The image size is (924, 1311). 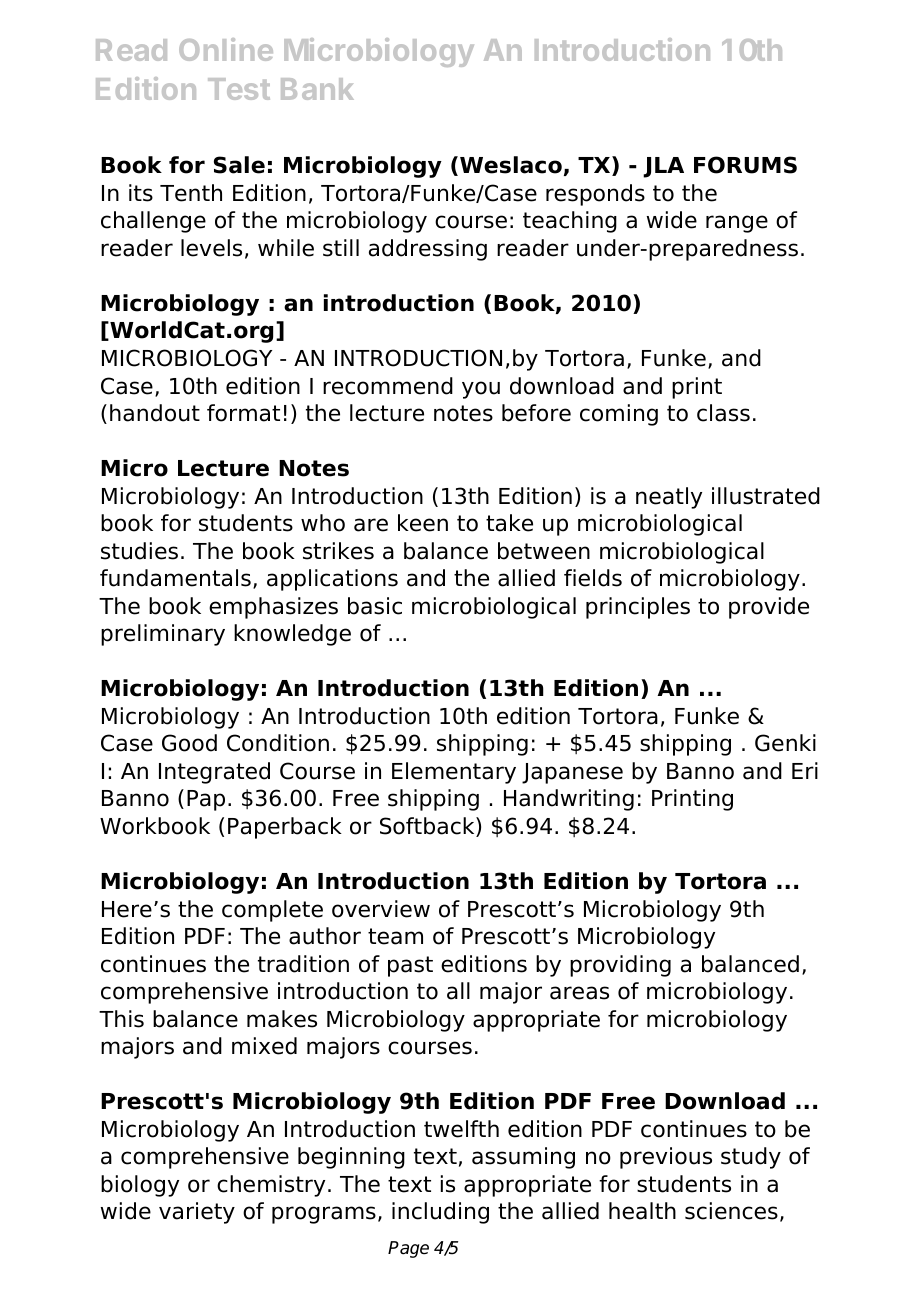 I want to click on Elementary, so click(x=454, y=773).
